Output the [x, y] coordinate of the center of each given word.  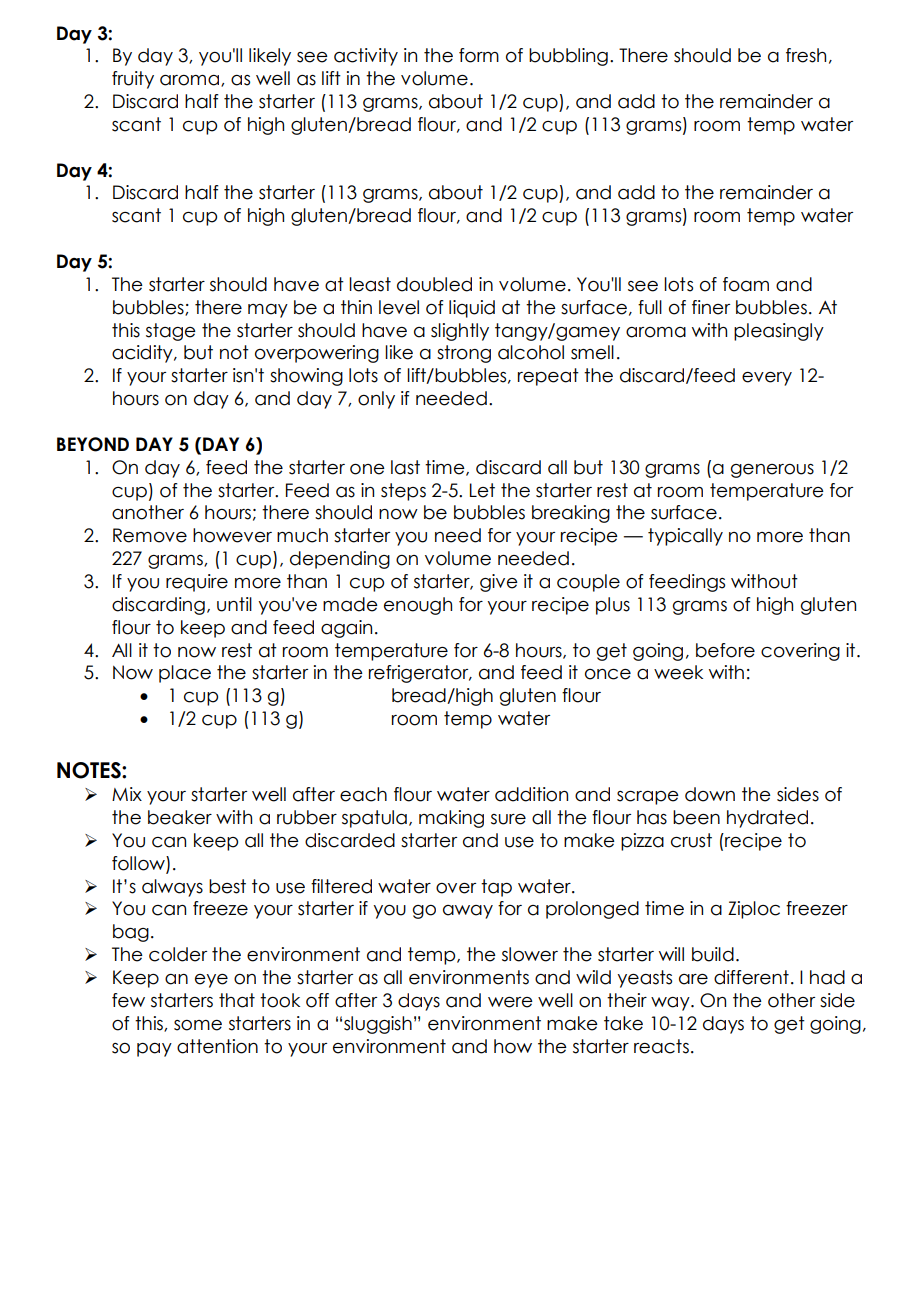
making [451, 819]
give [499, 583]
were [510, 1002]
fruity [133, 80]
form [479, 55]
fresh [806, 55]
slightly [460, 332]
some [198, 1025]
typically [685, 537]
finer [711, 307]
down [710, 794]
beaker [180, 817]
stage [171, 332]
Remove [150, 535]
